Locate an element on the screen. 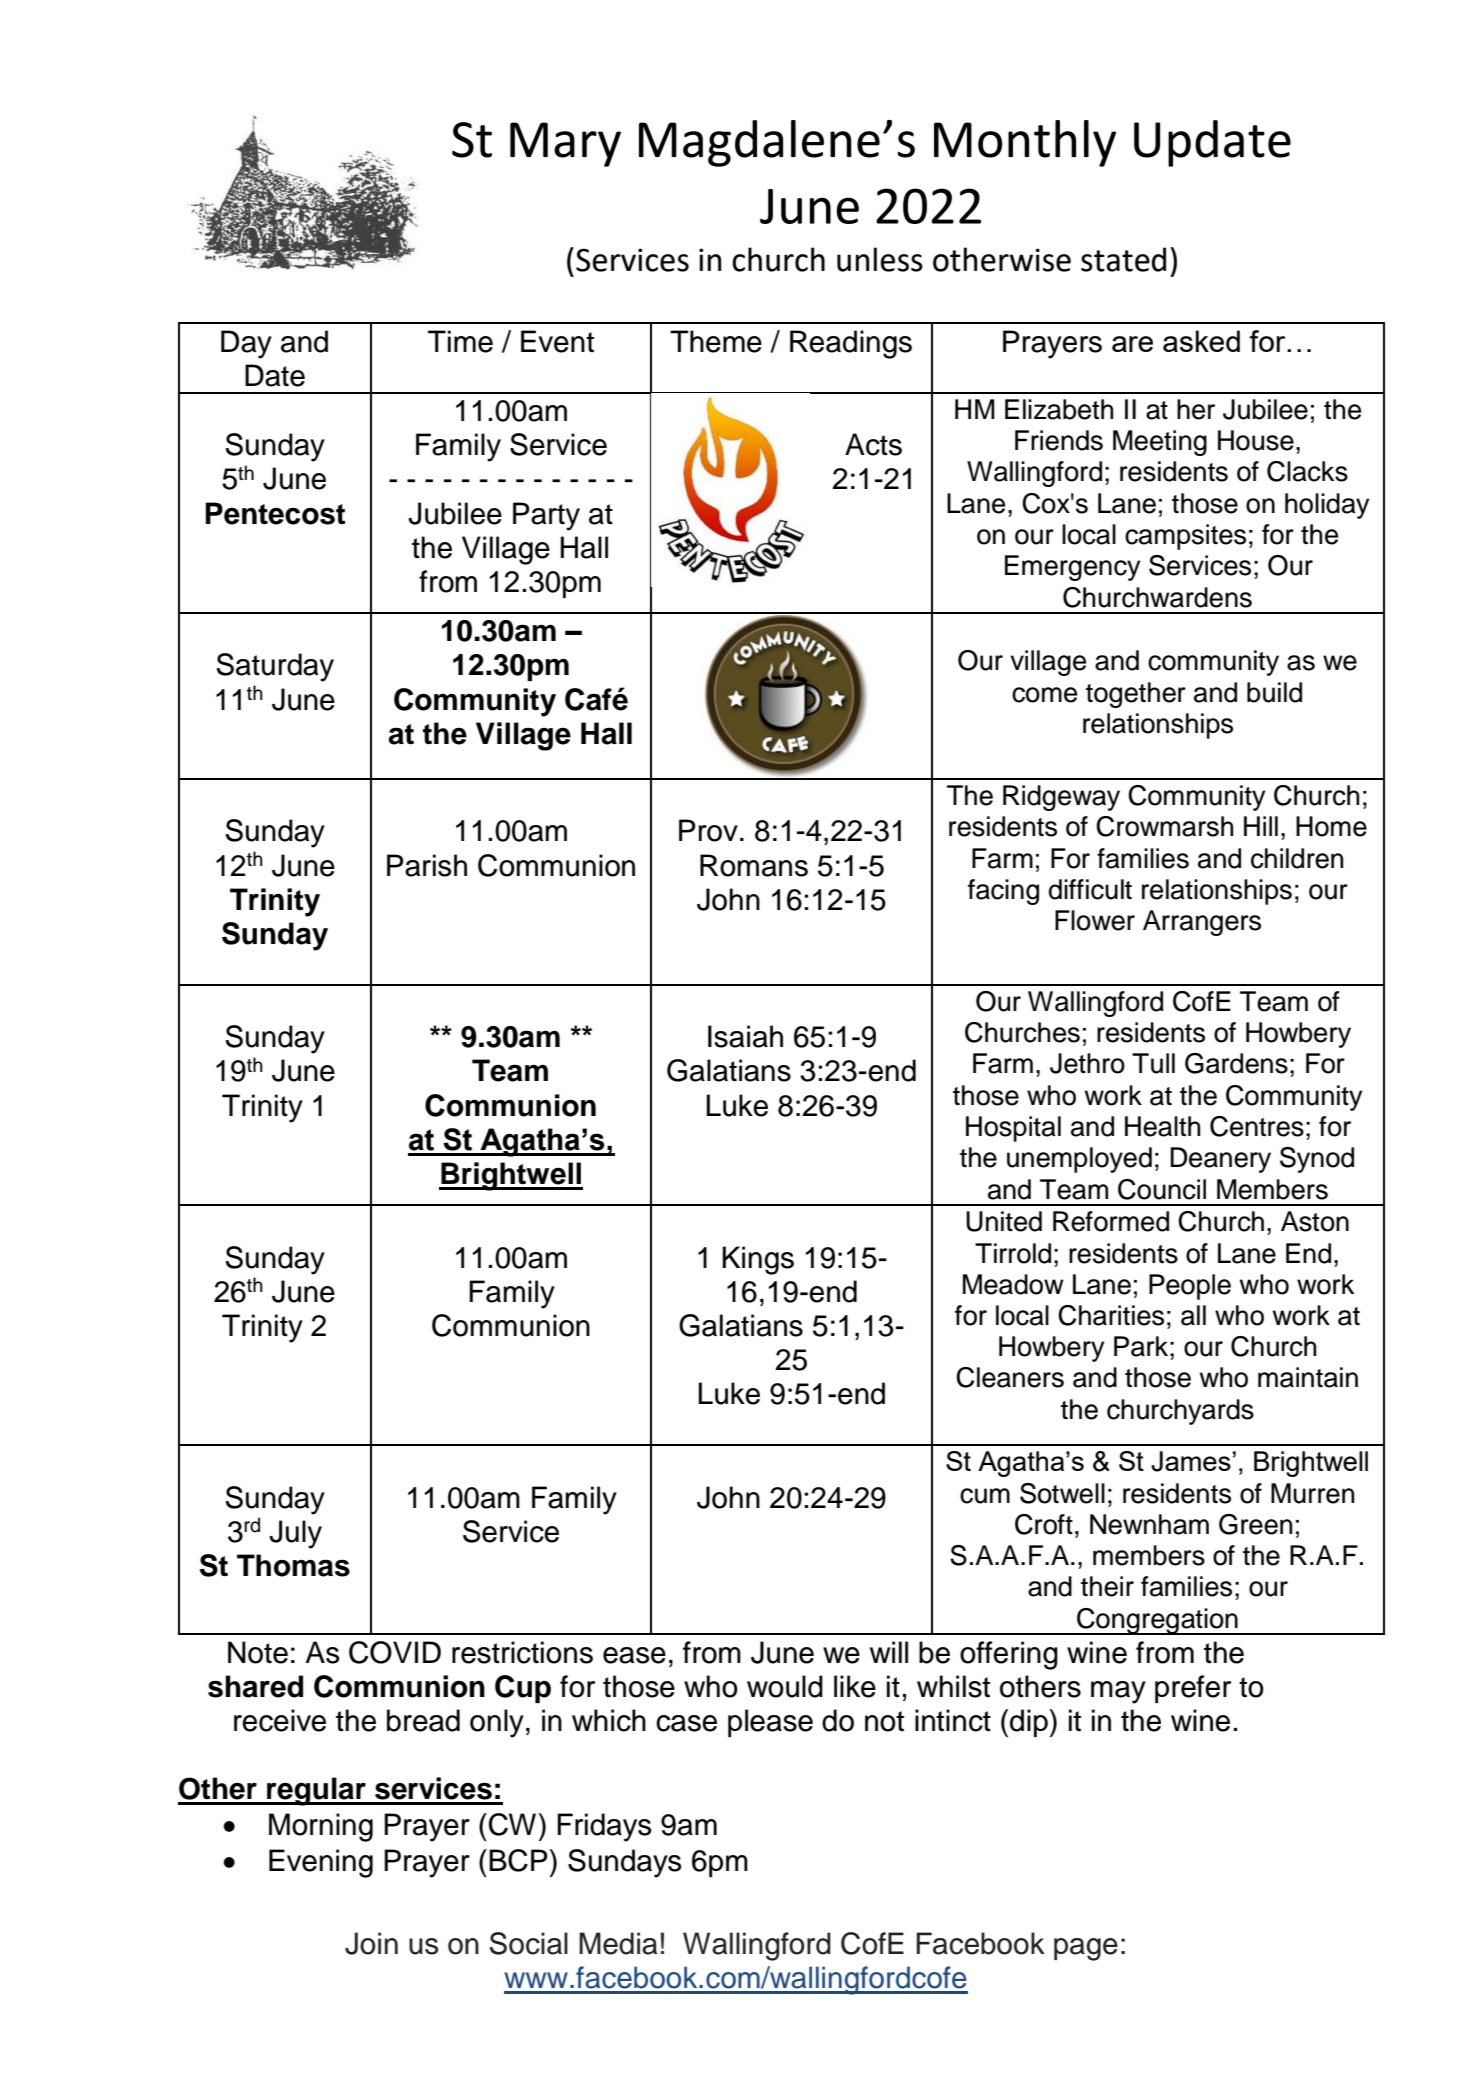  Kings is located at coordinates (758, 1260).
